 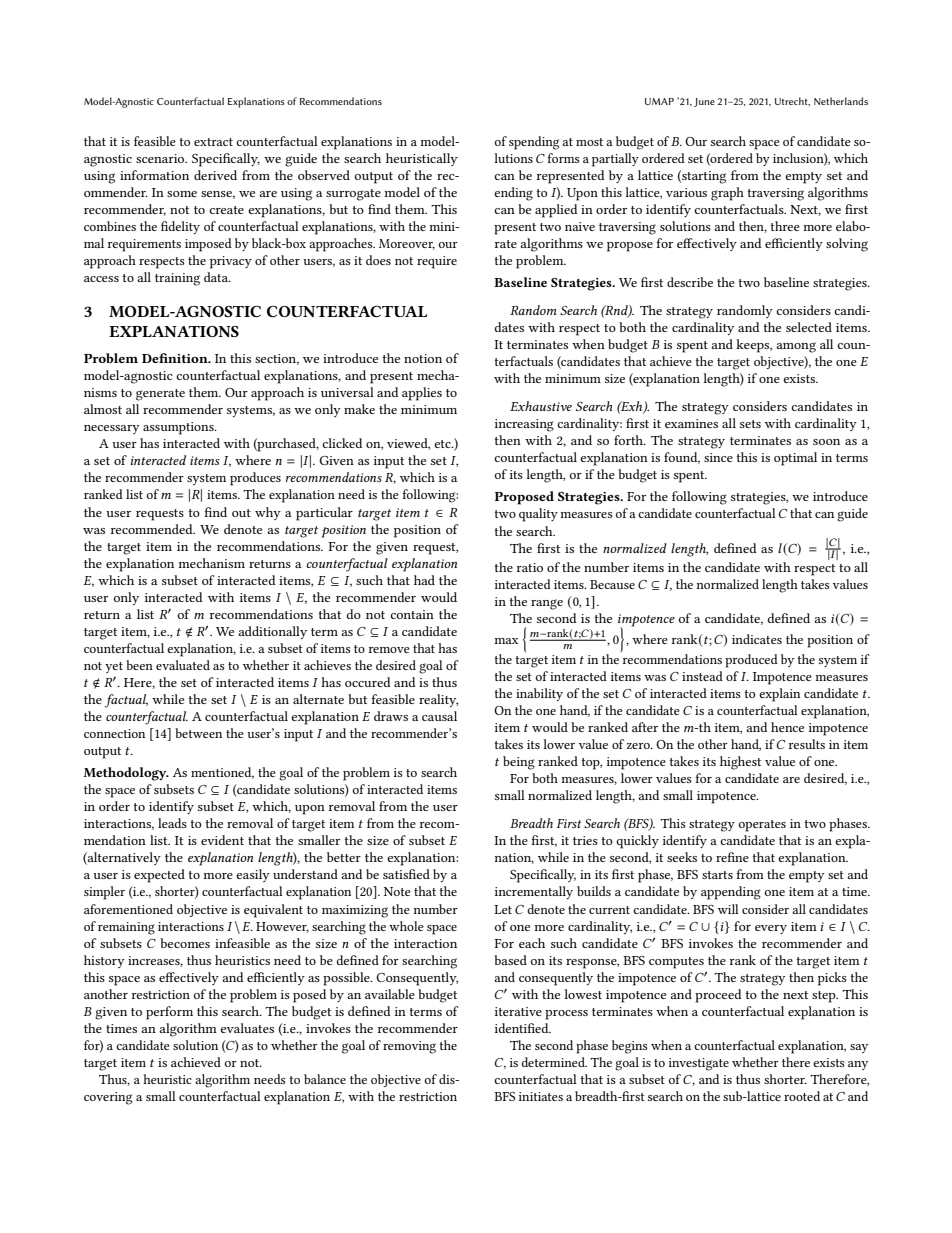 I want to click on evaluates, so click(x=247, y=1028).
